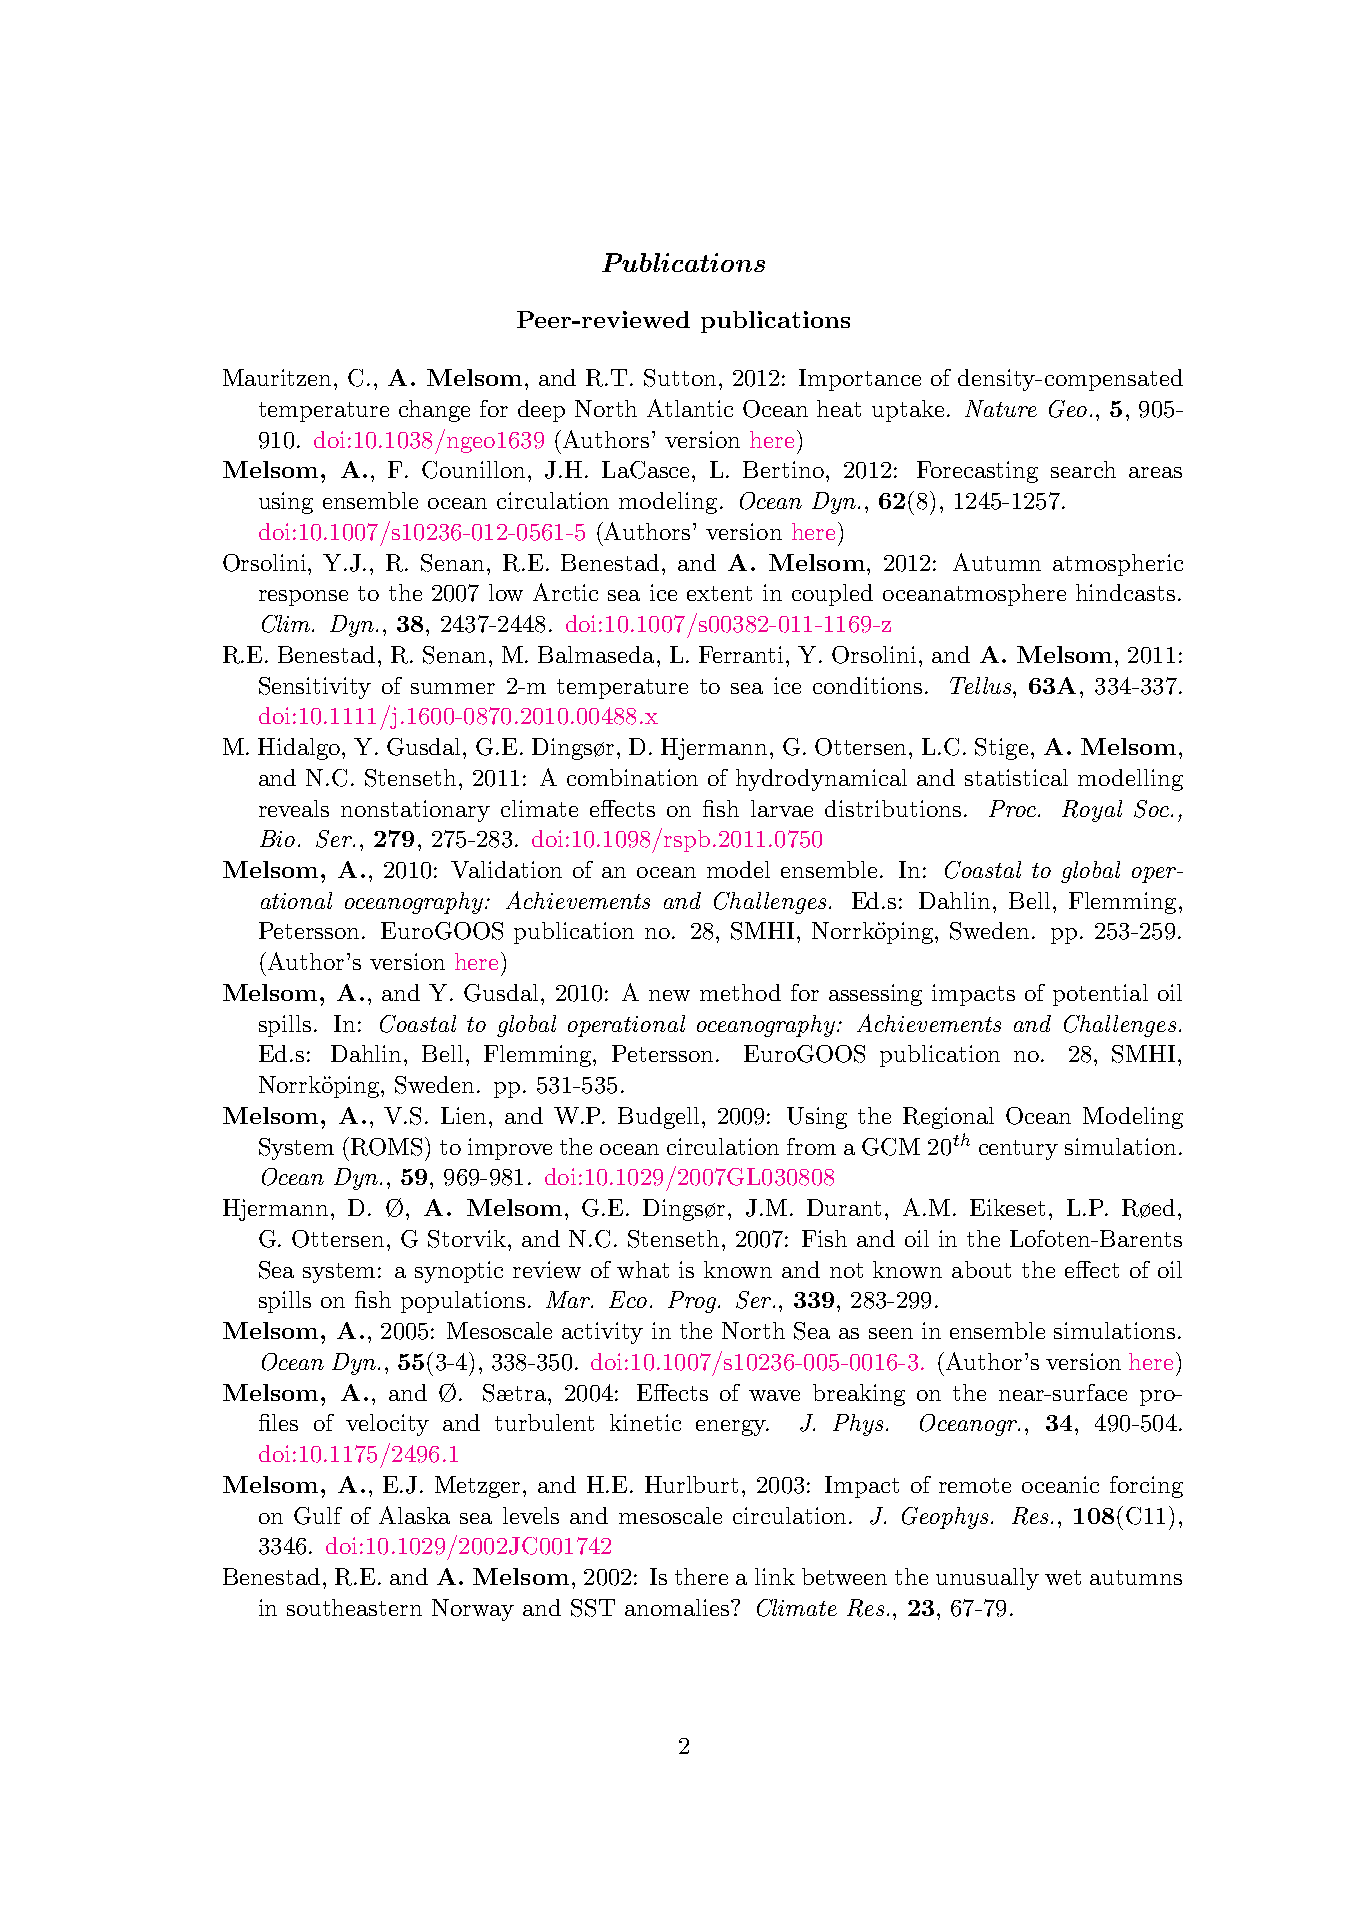 Image resolution: width=1350 pixels, height=1910 pixels. What do you see at coordinates (1001, 408) in the screenshot?
I see `Nature` at bounding box center [1001, 408].
